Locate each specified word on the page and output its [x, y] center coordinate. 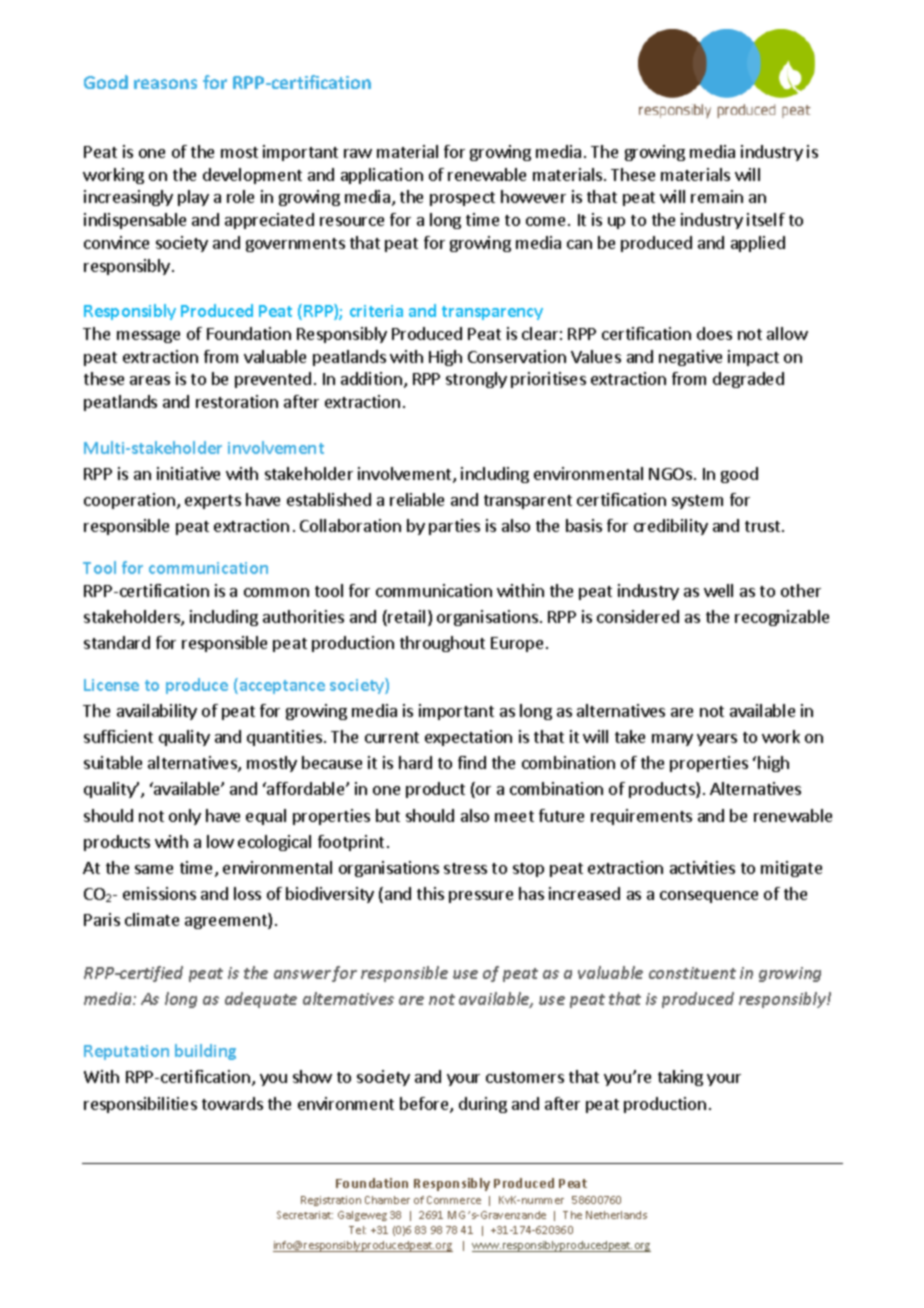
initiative [188, 473]
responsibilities [140, 1105]
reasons [165, 84]
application [382, 176]
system [697, 502]
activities [702, 867]
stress [465, 868]
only [185, 817]
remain [717, 196]
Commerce [454, 1200]
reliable [417, 499]
